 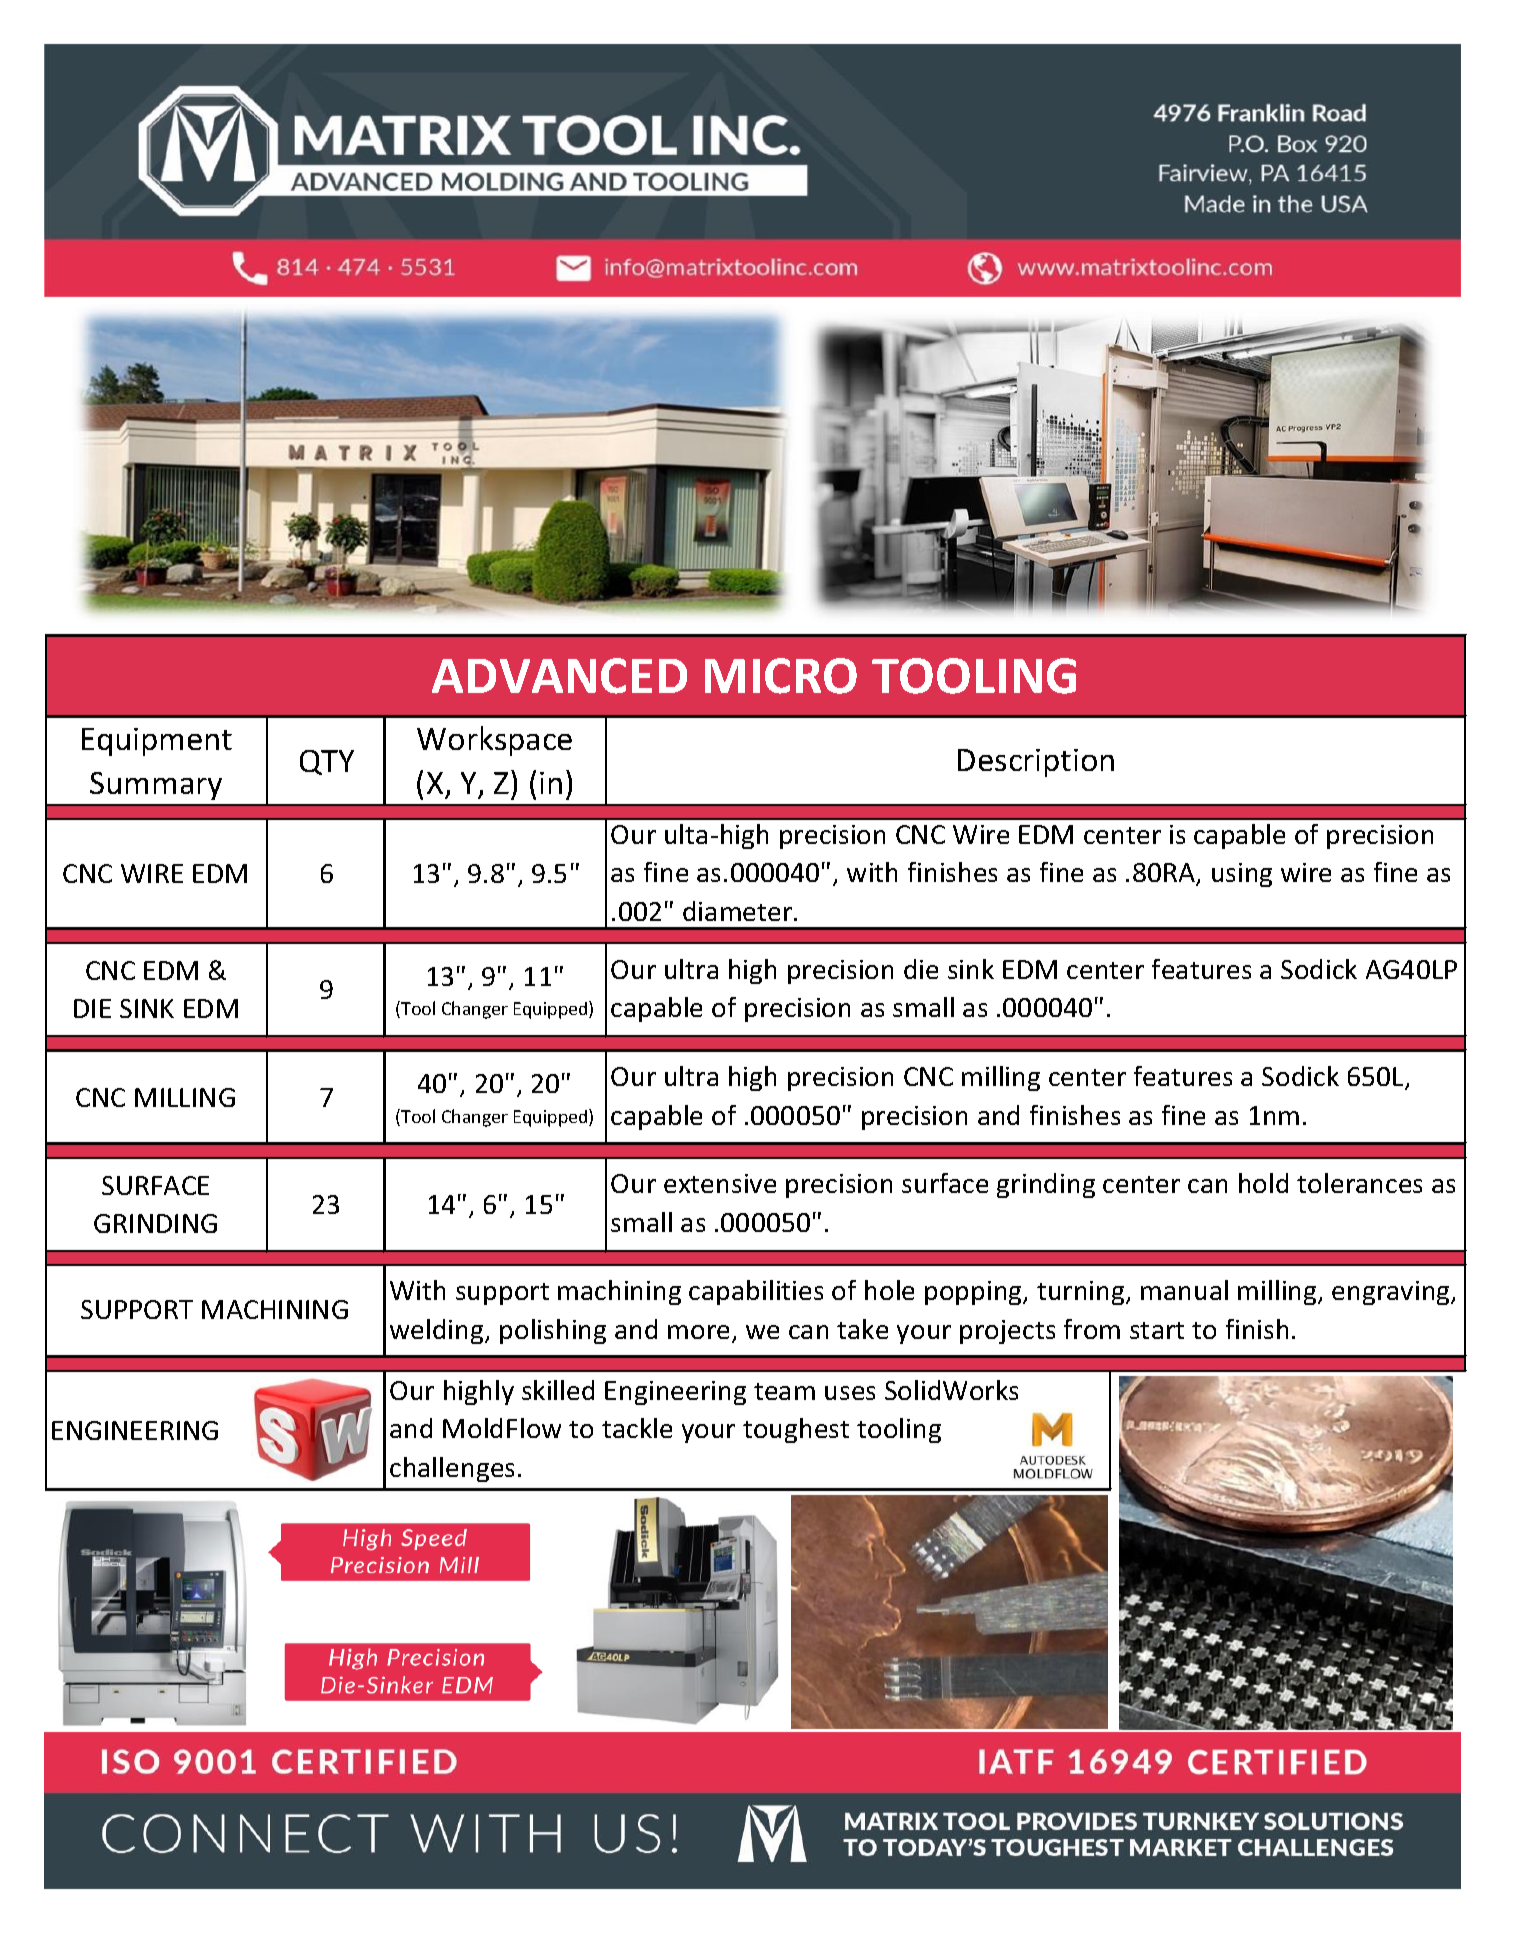 I want to click on MICRO, so click(x=781, y=676).
